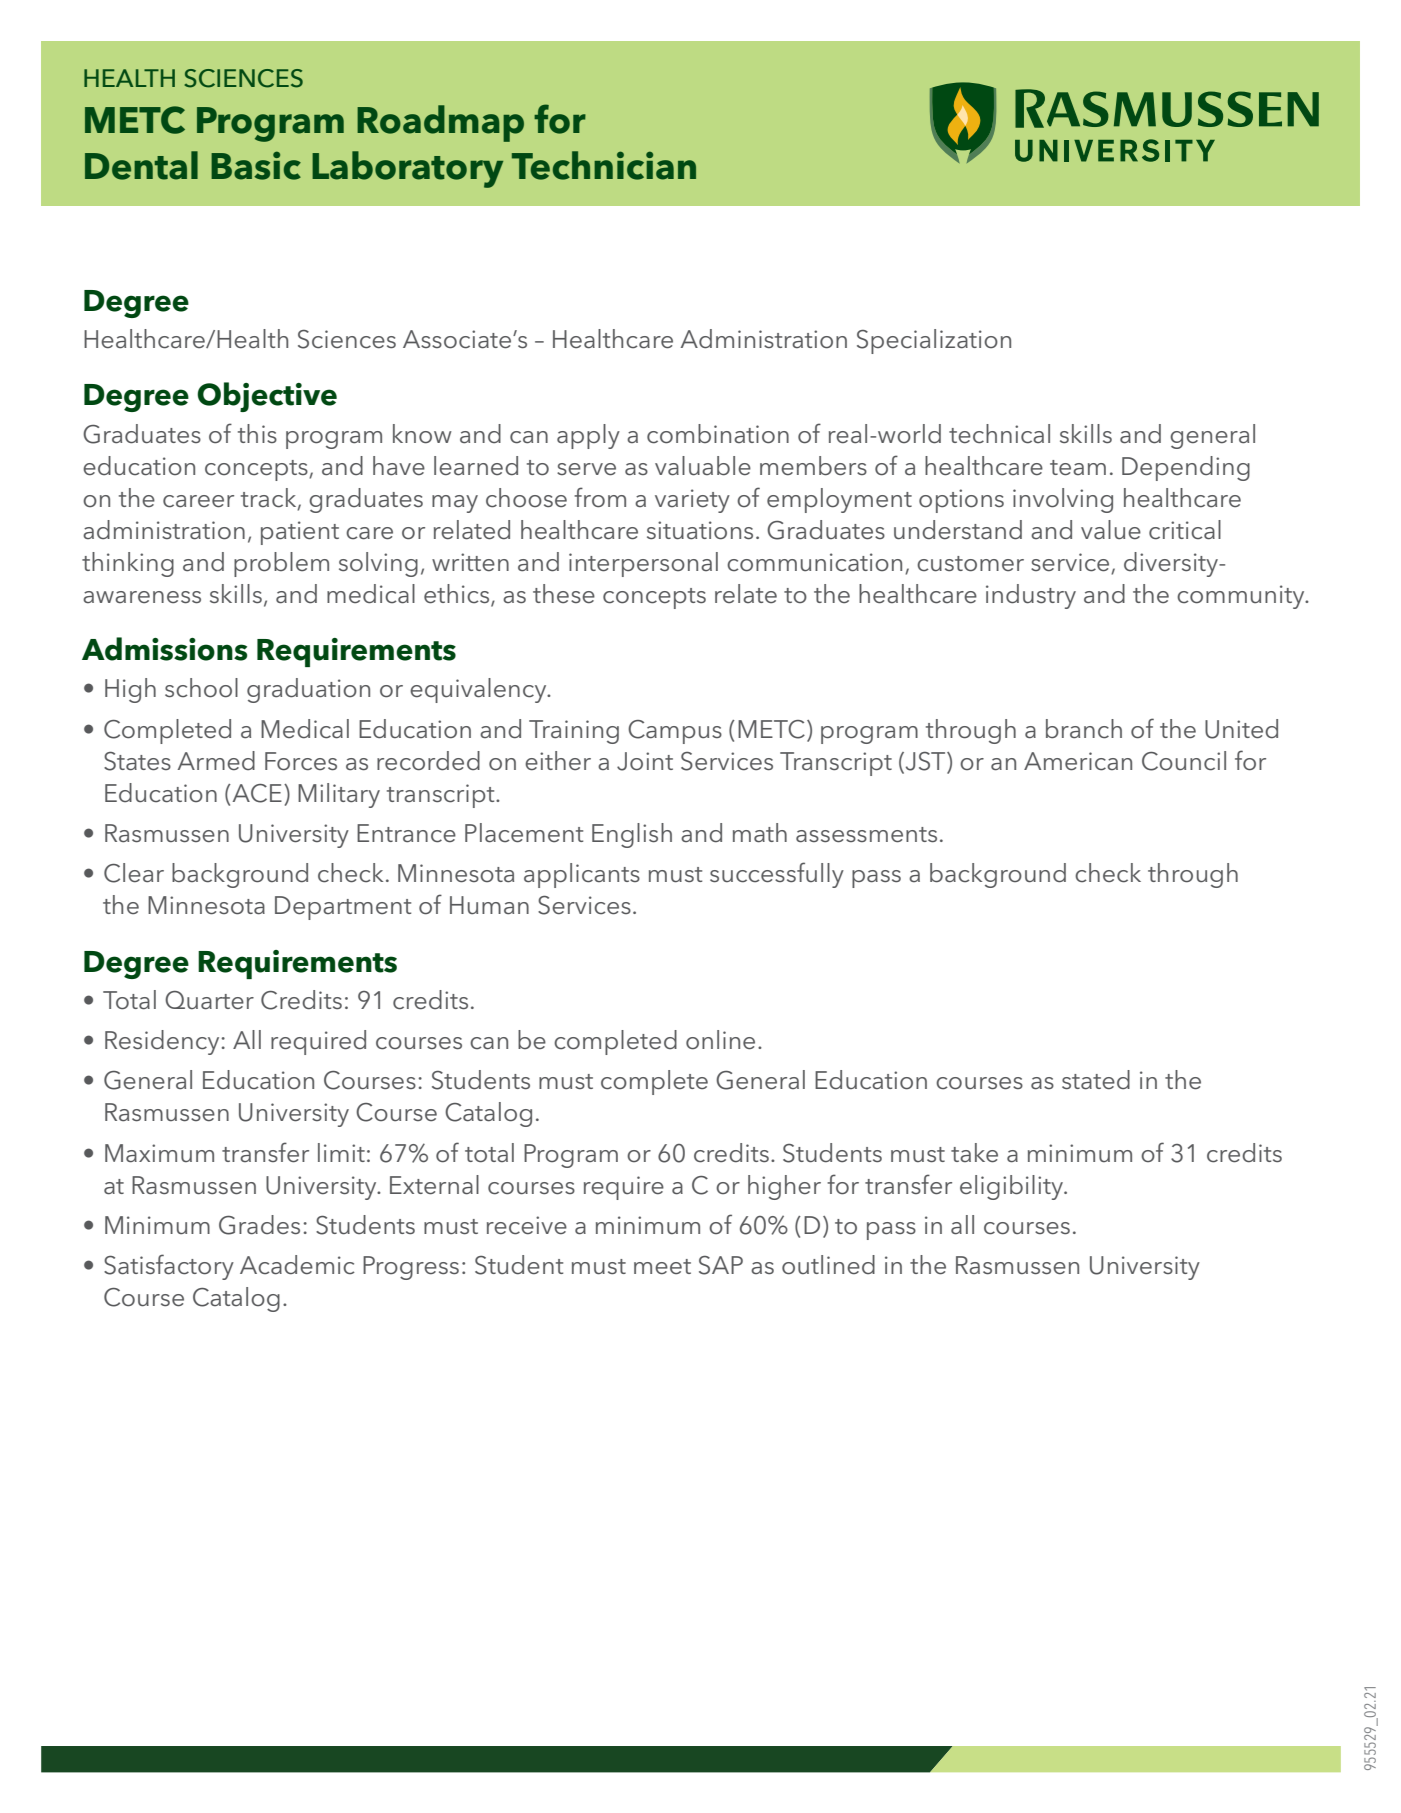 Image resolution: width=1401 pixels, height=1813 pixels. Describe the element at coordinates (209, 1000) in the screenshot. I see `Quarter` at that location.
